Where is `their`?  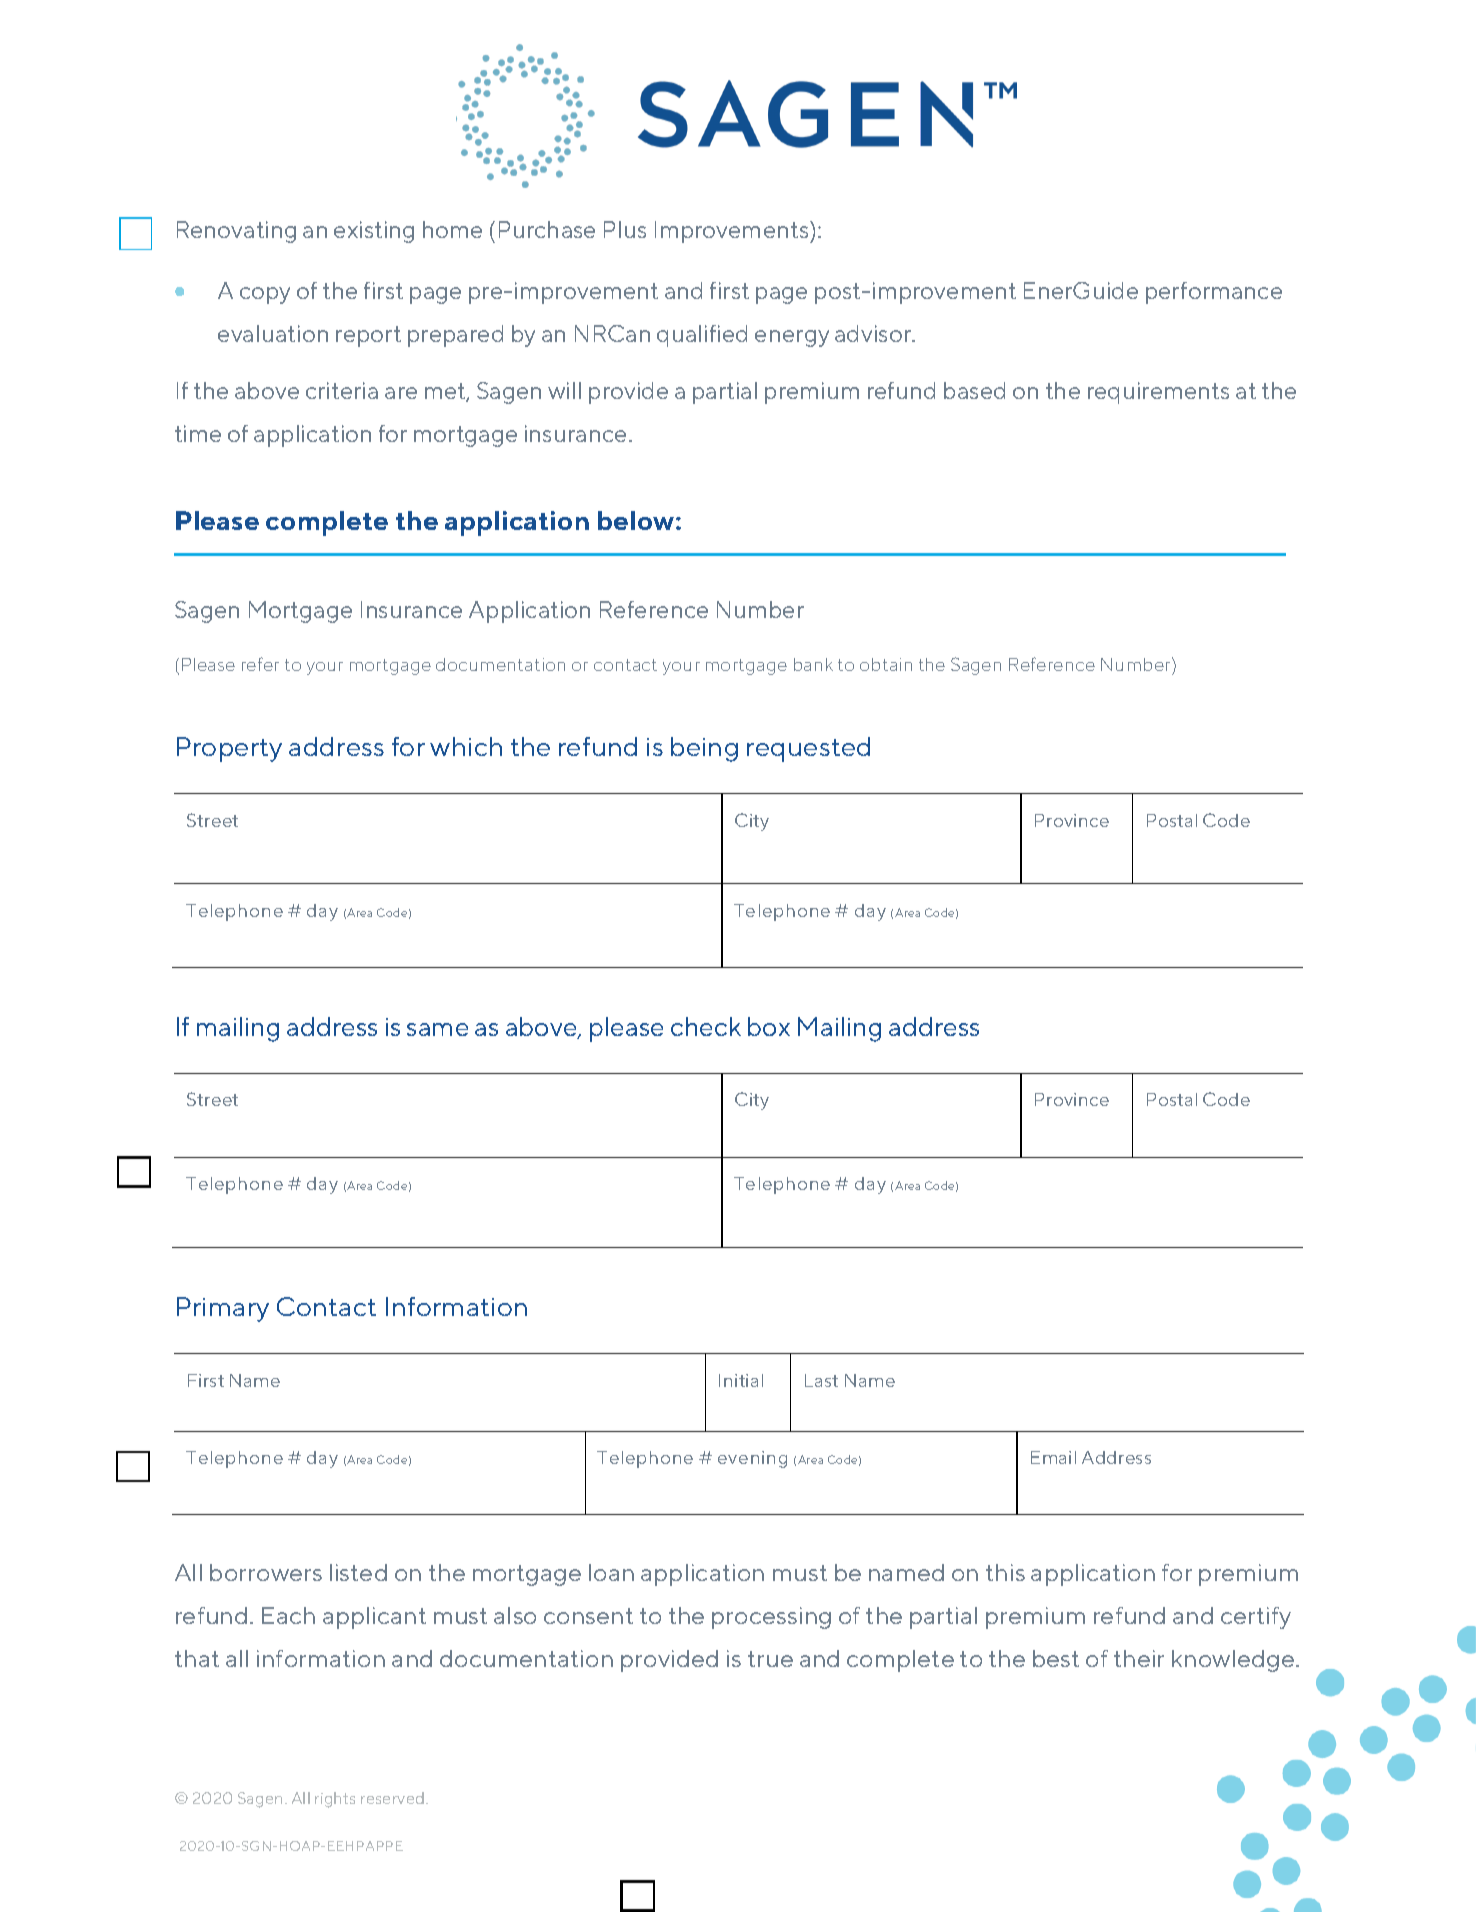 their is located at coordinates (1139, 1658).
